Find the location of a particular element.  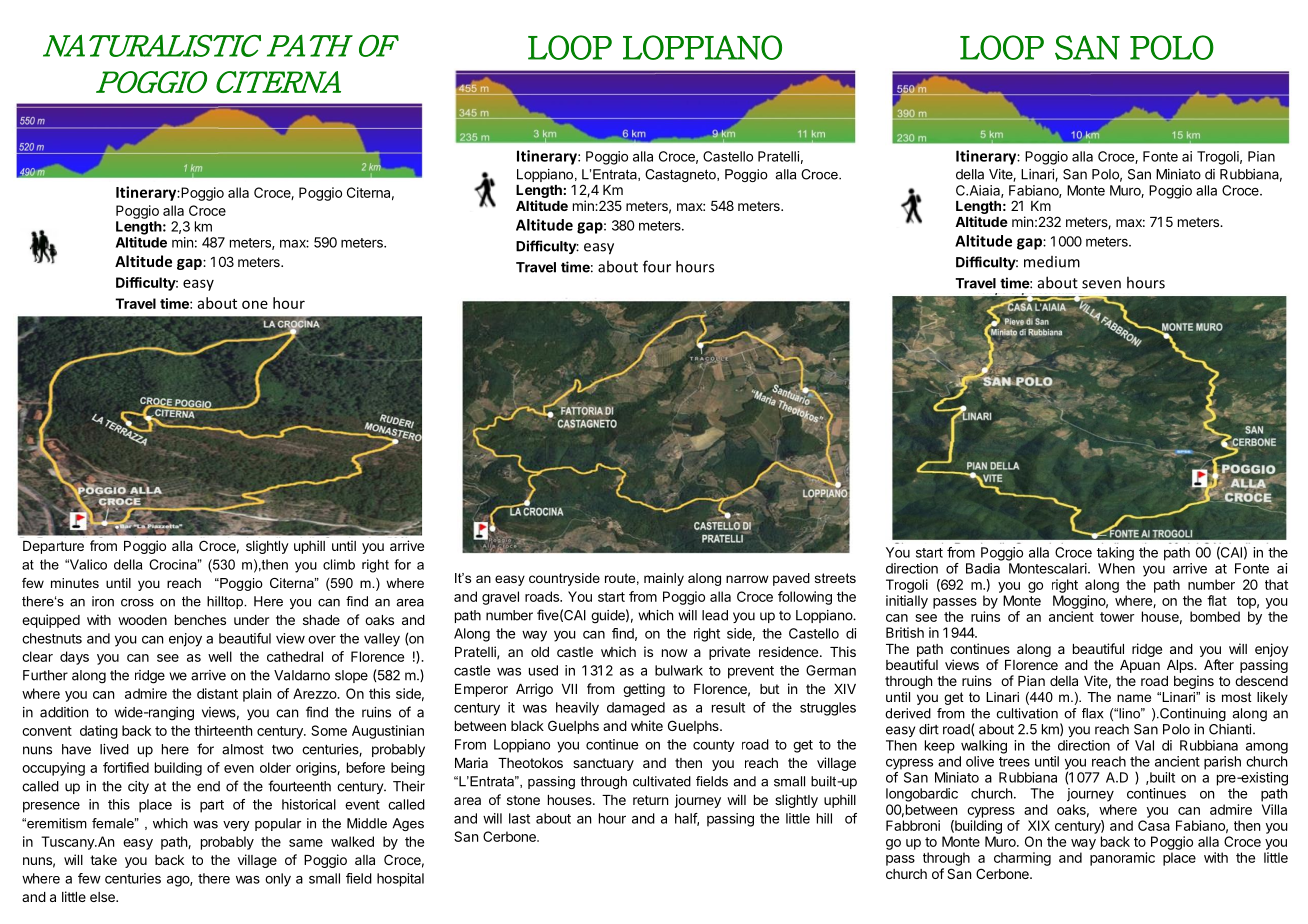

climb is located at coordinates (339, 564).
